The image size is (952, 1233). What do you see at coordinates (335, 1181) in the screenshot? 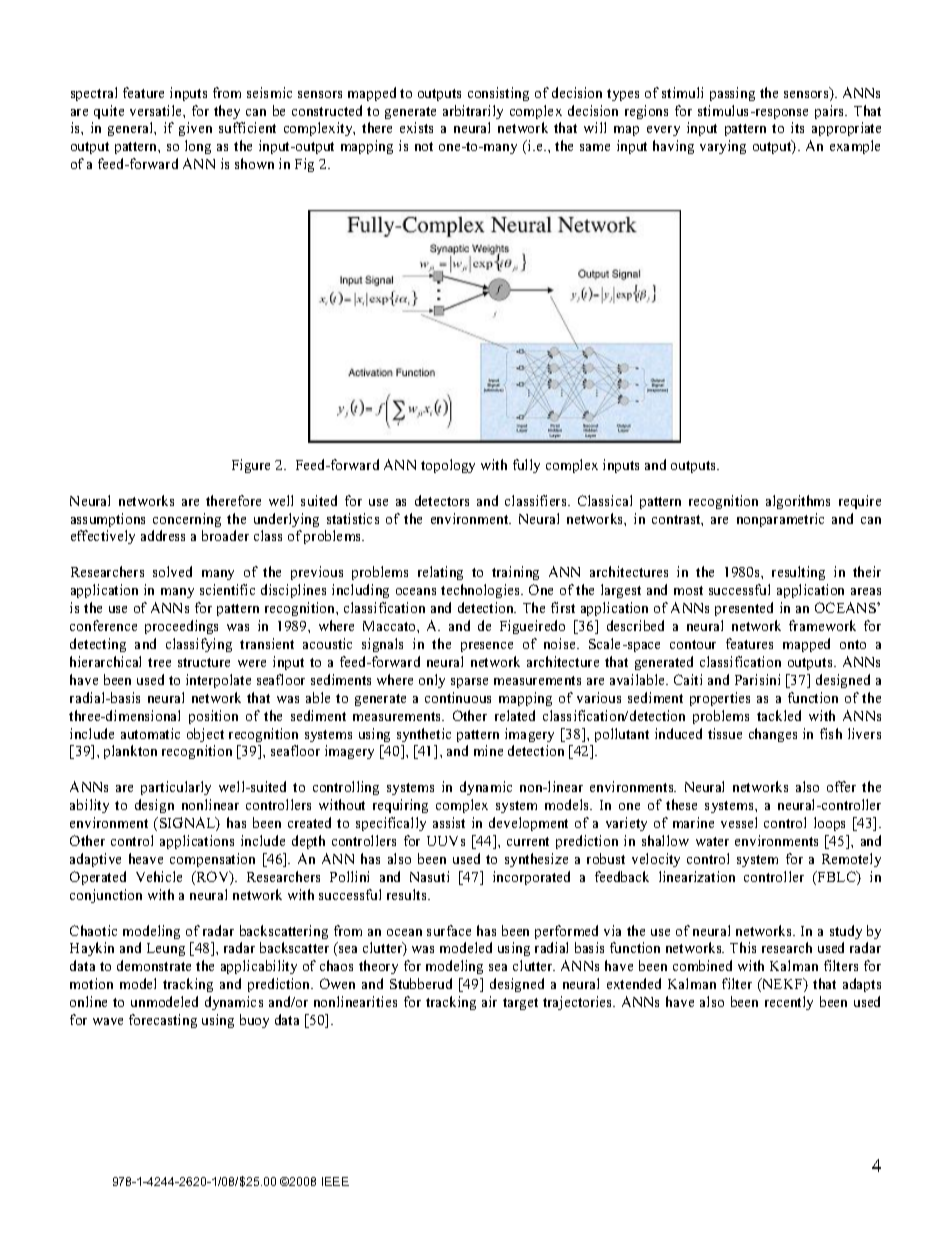
I see `IEEE` at bounding box center [335, 1181].
